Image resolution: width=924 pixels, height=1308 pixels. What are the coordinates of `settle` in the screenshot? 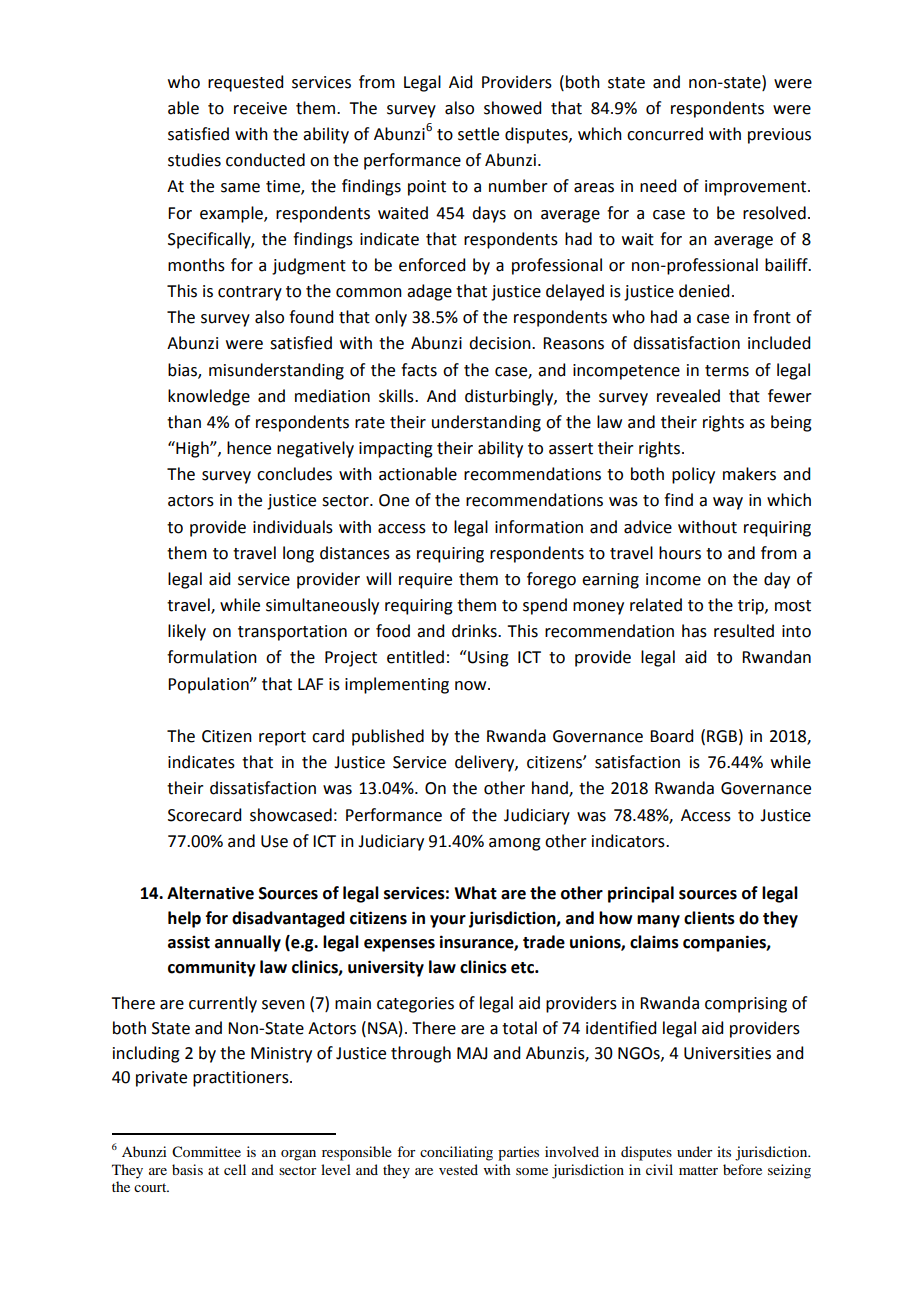 It's located at (478, 134).
